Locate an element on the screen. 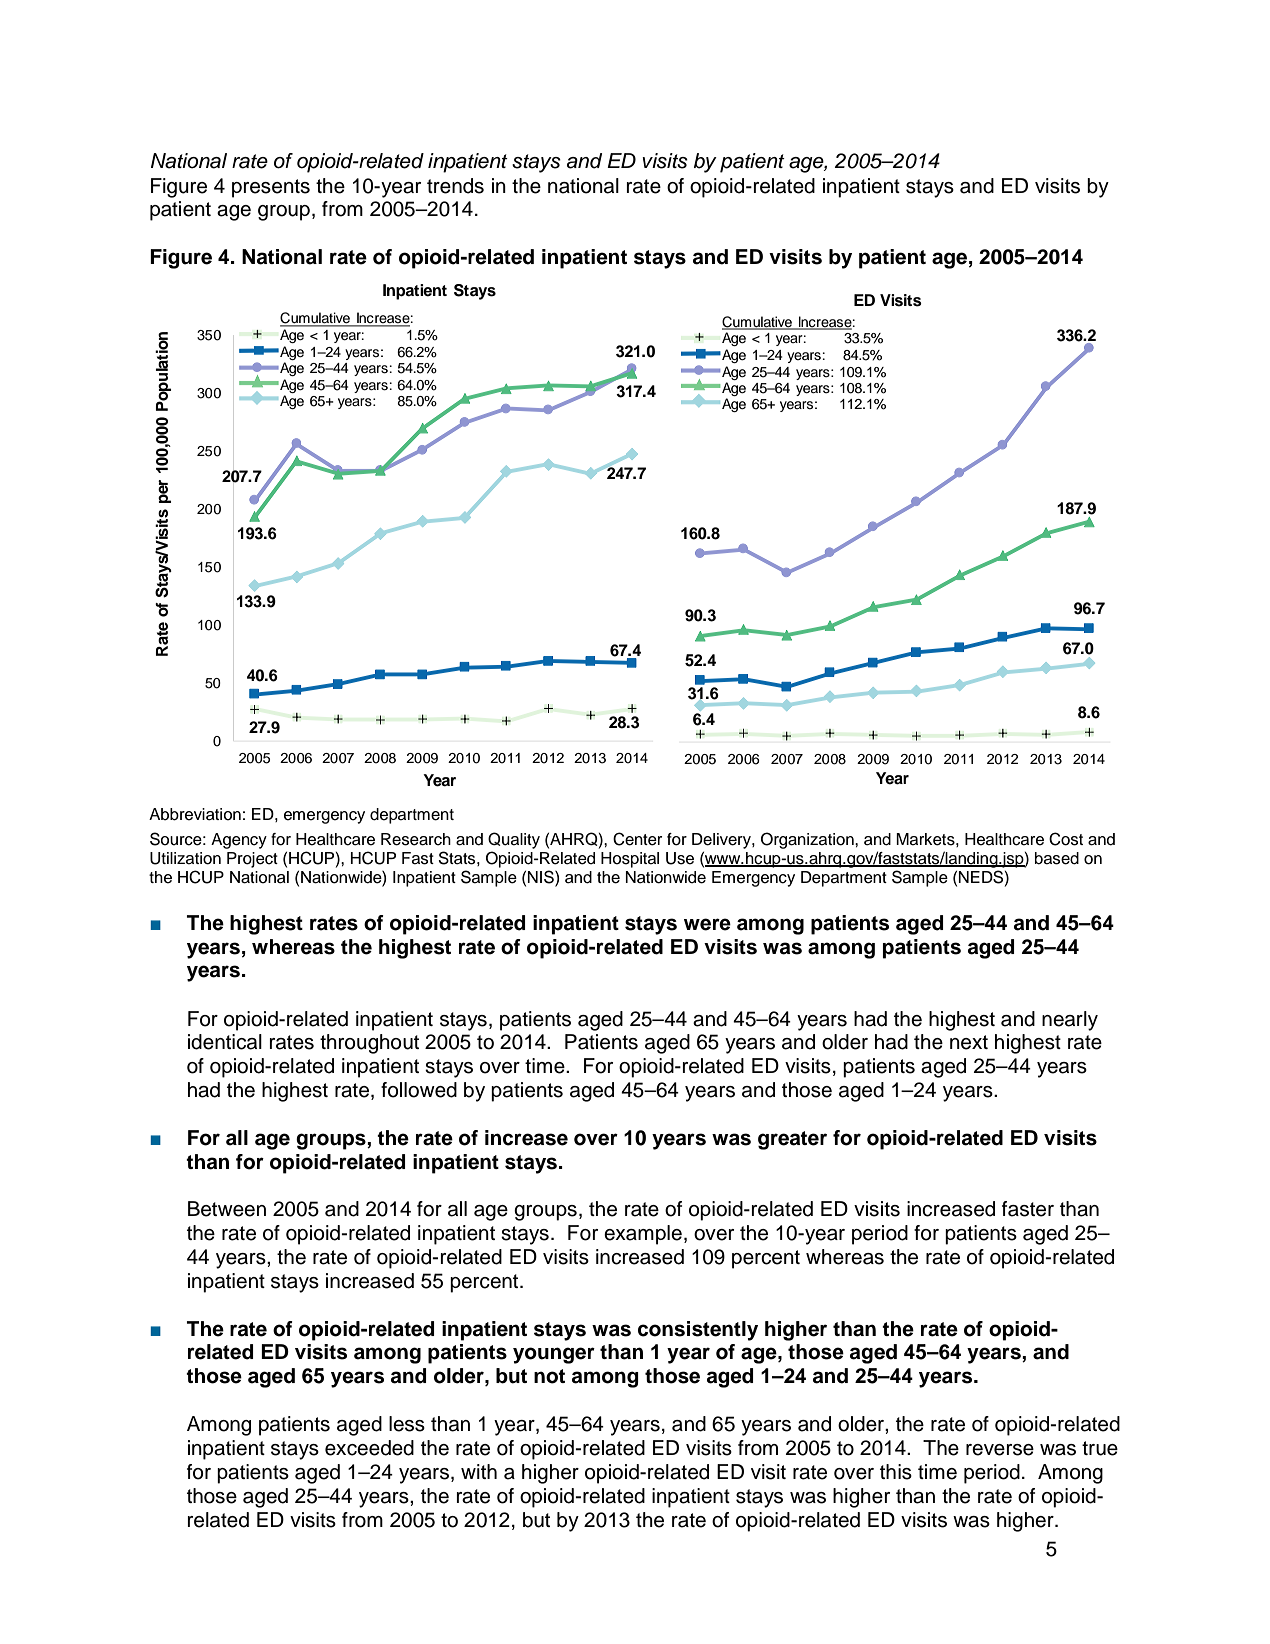  Center is located at coordinates (637, 839).
